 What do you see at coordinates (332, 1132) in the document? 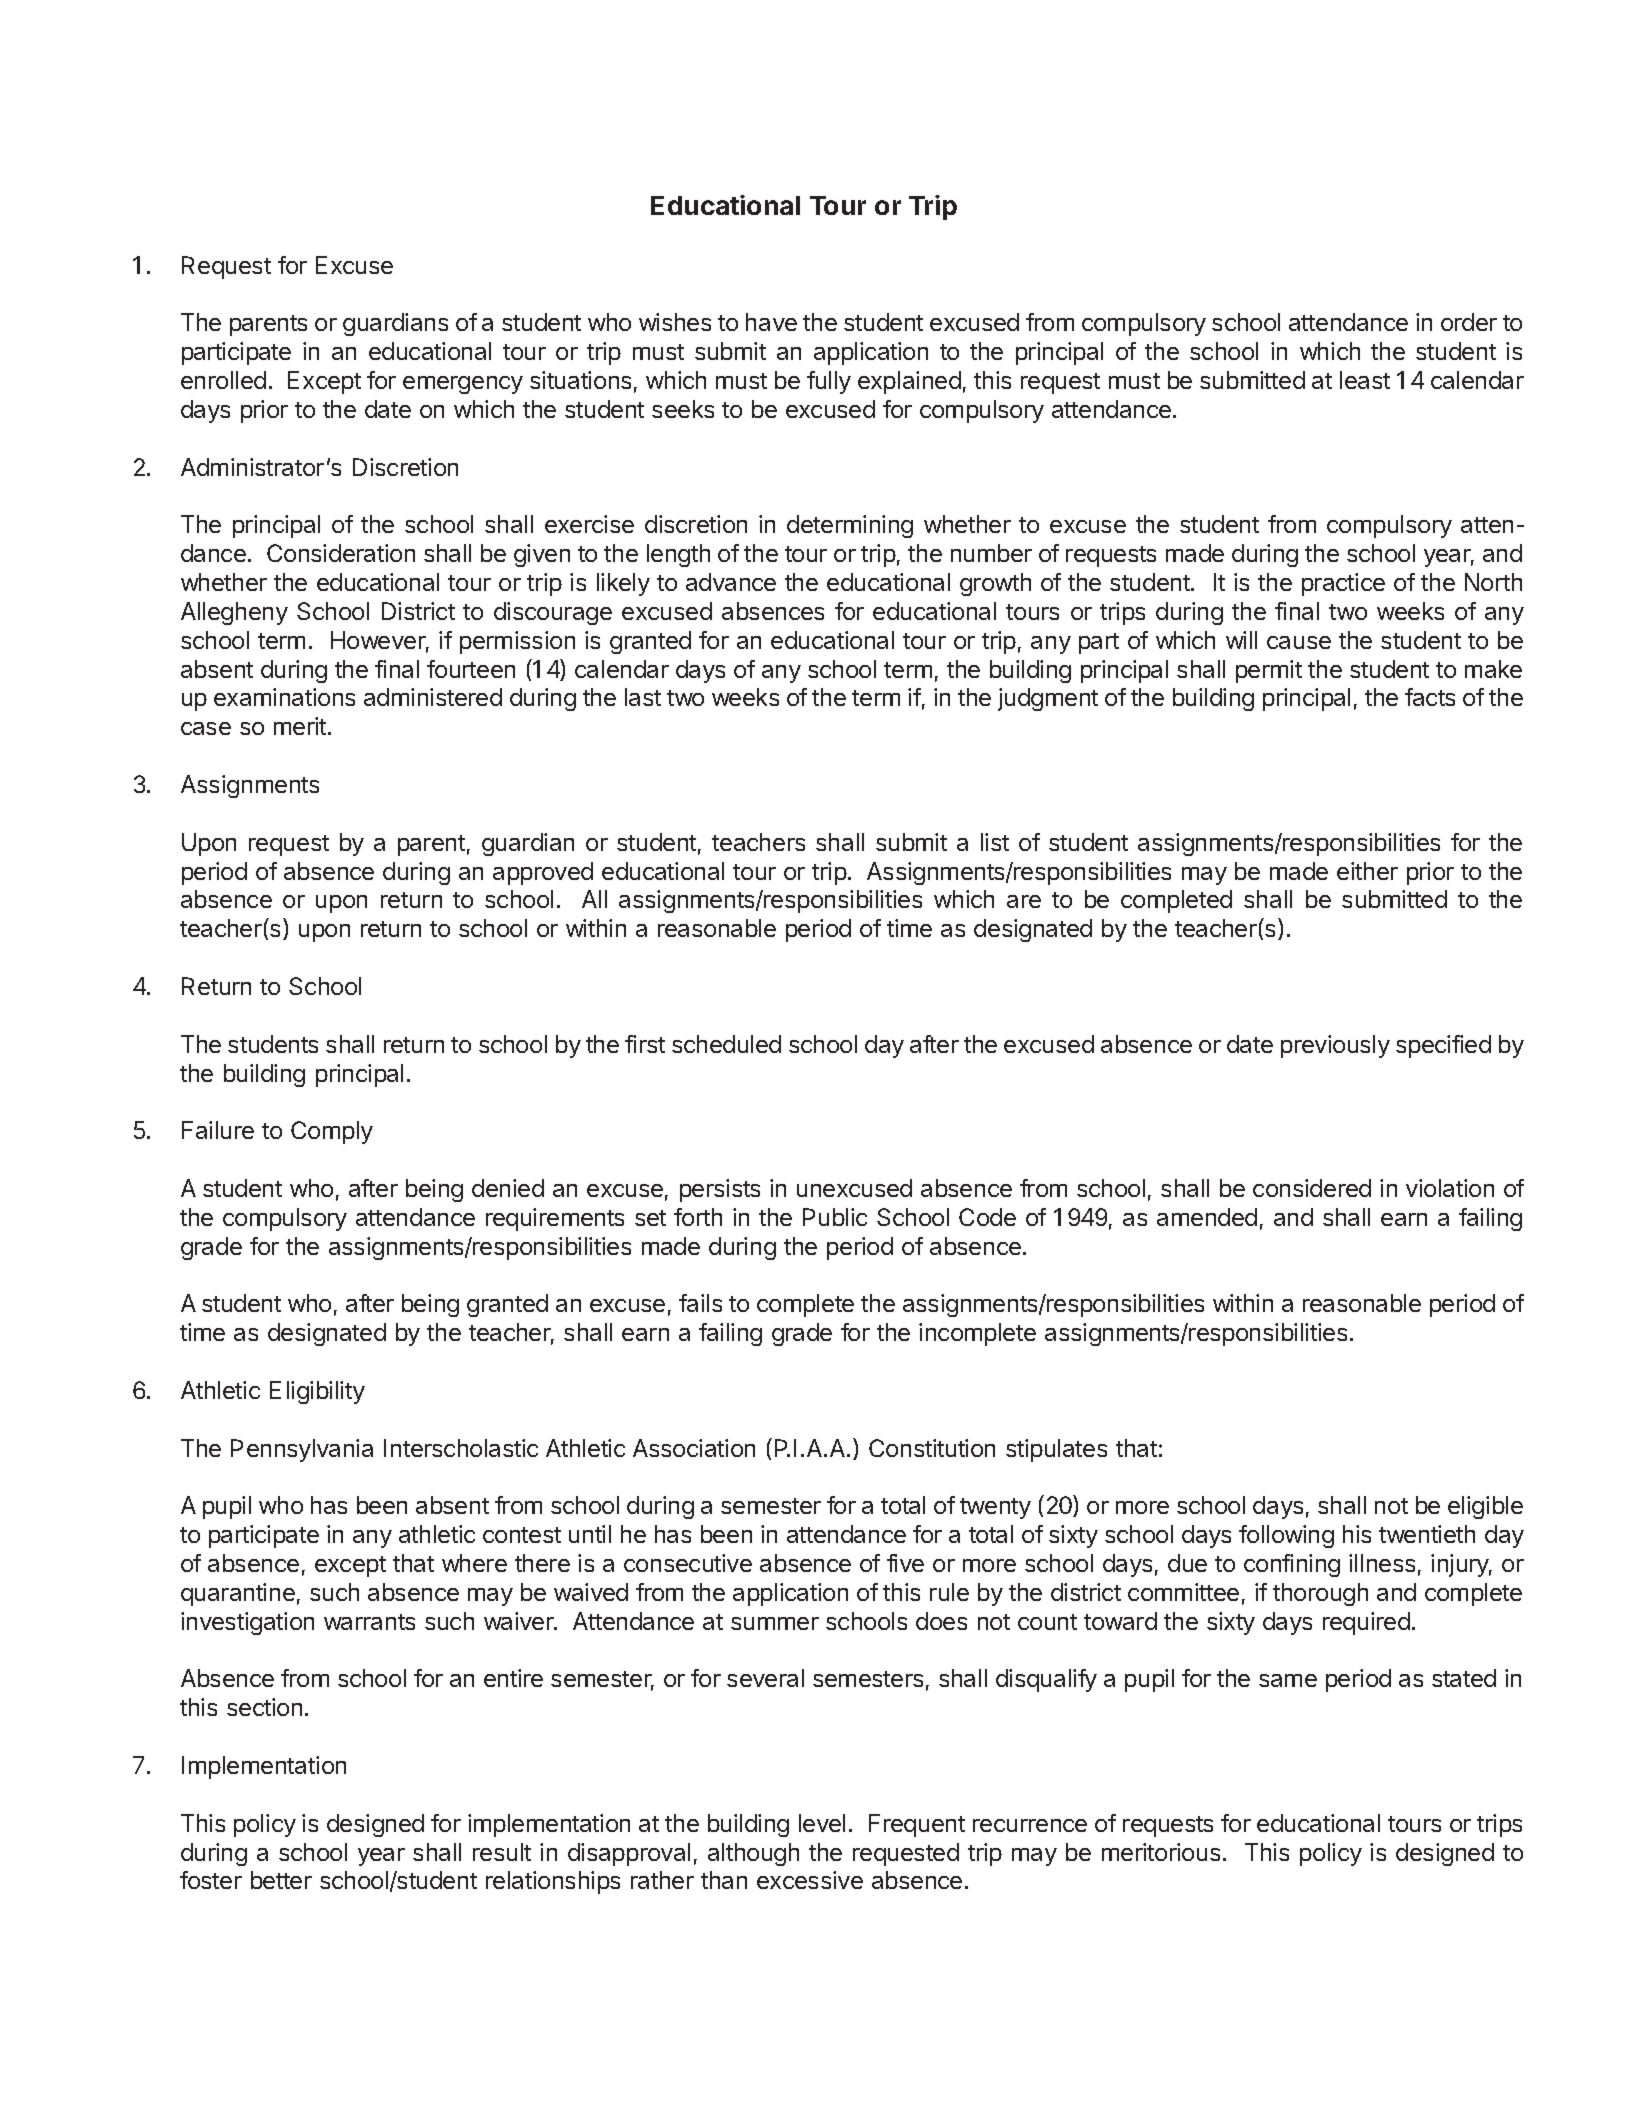
I see `Comply` at bounding box center [332, 1132].
